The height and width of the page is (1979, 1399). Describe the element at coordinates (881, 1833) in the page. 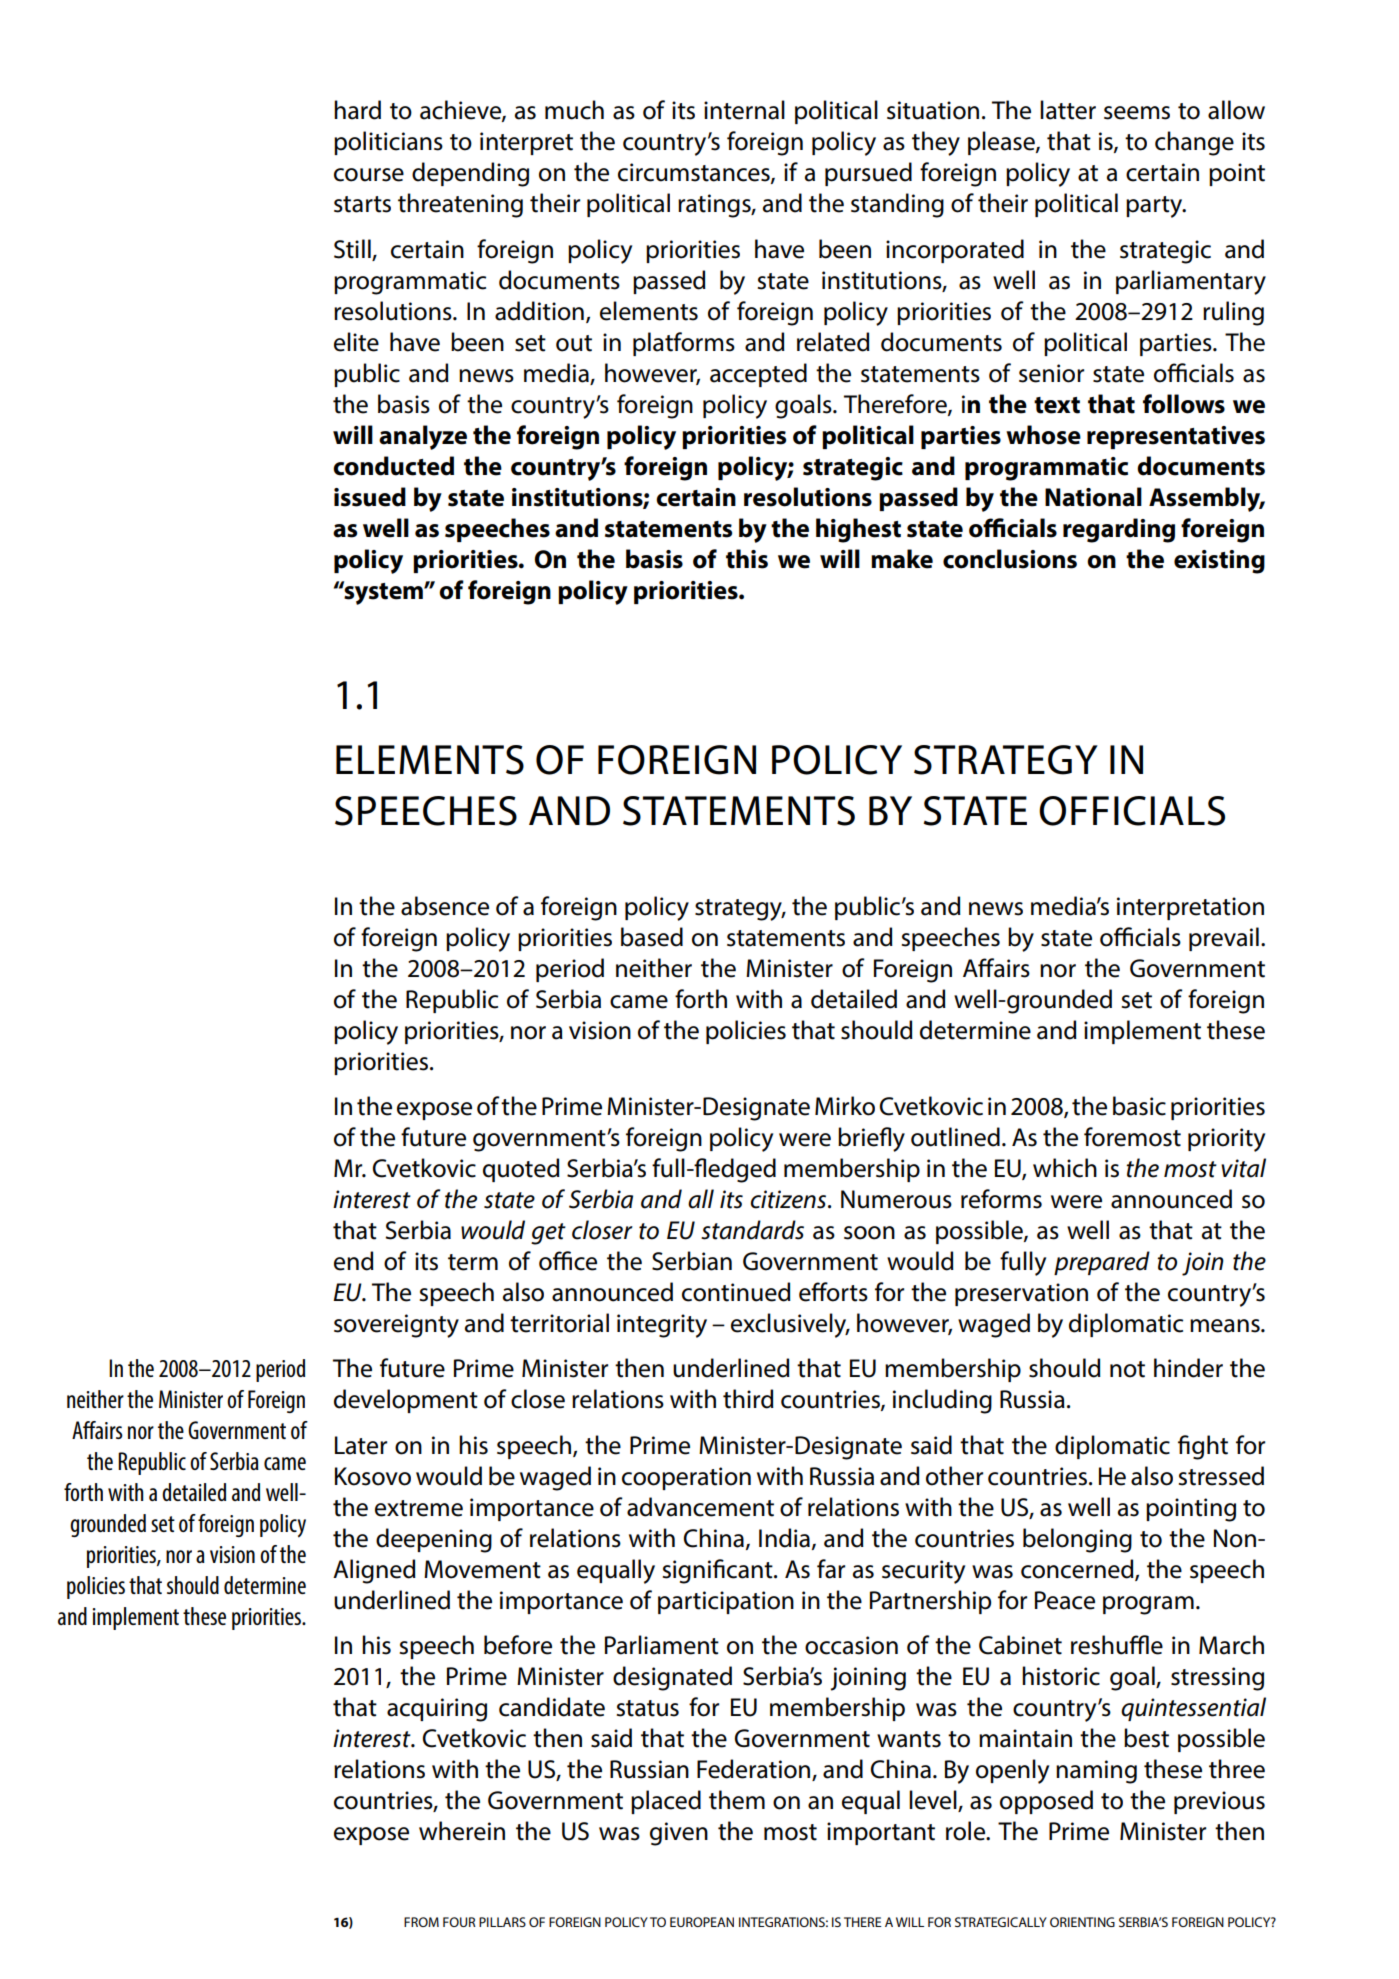

I see `important` at that location.
